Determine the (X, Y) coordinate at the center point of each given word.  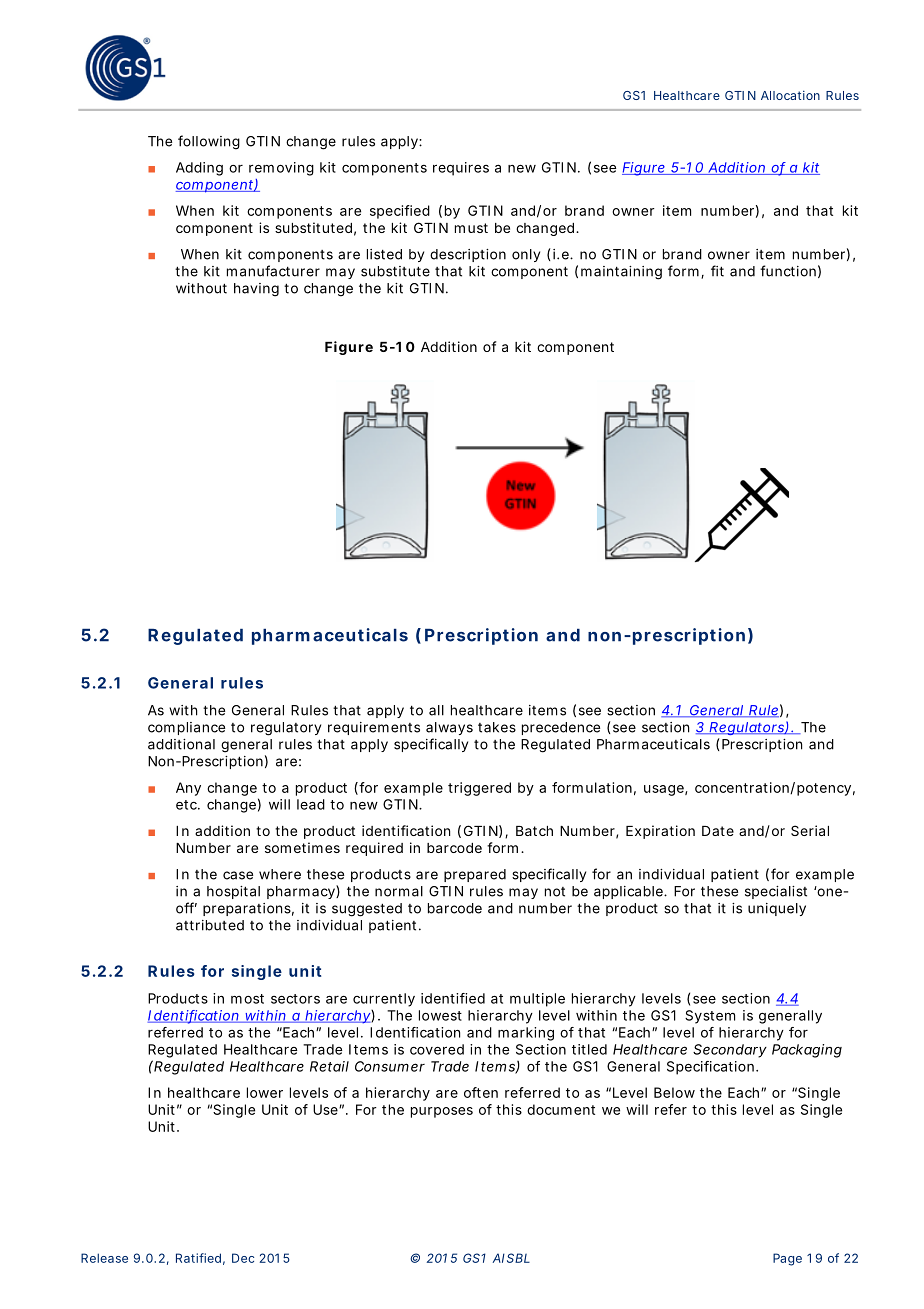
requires (461, 169)
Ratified (198, 1258)
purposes (442, 1112)
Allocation (790, 95)
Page (787, 1259)
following (209, 142)
